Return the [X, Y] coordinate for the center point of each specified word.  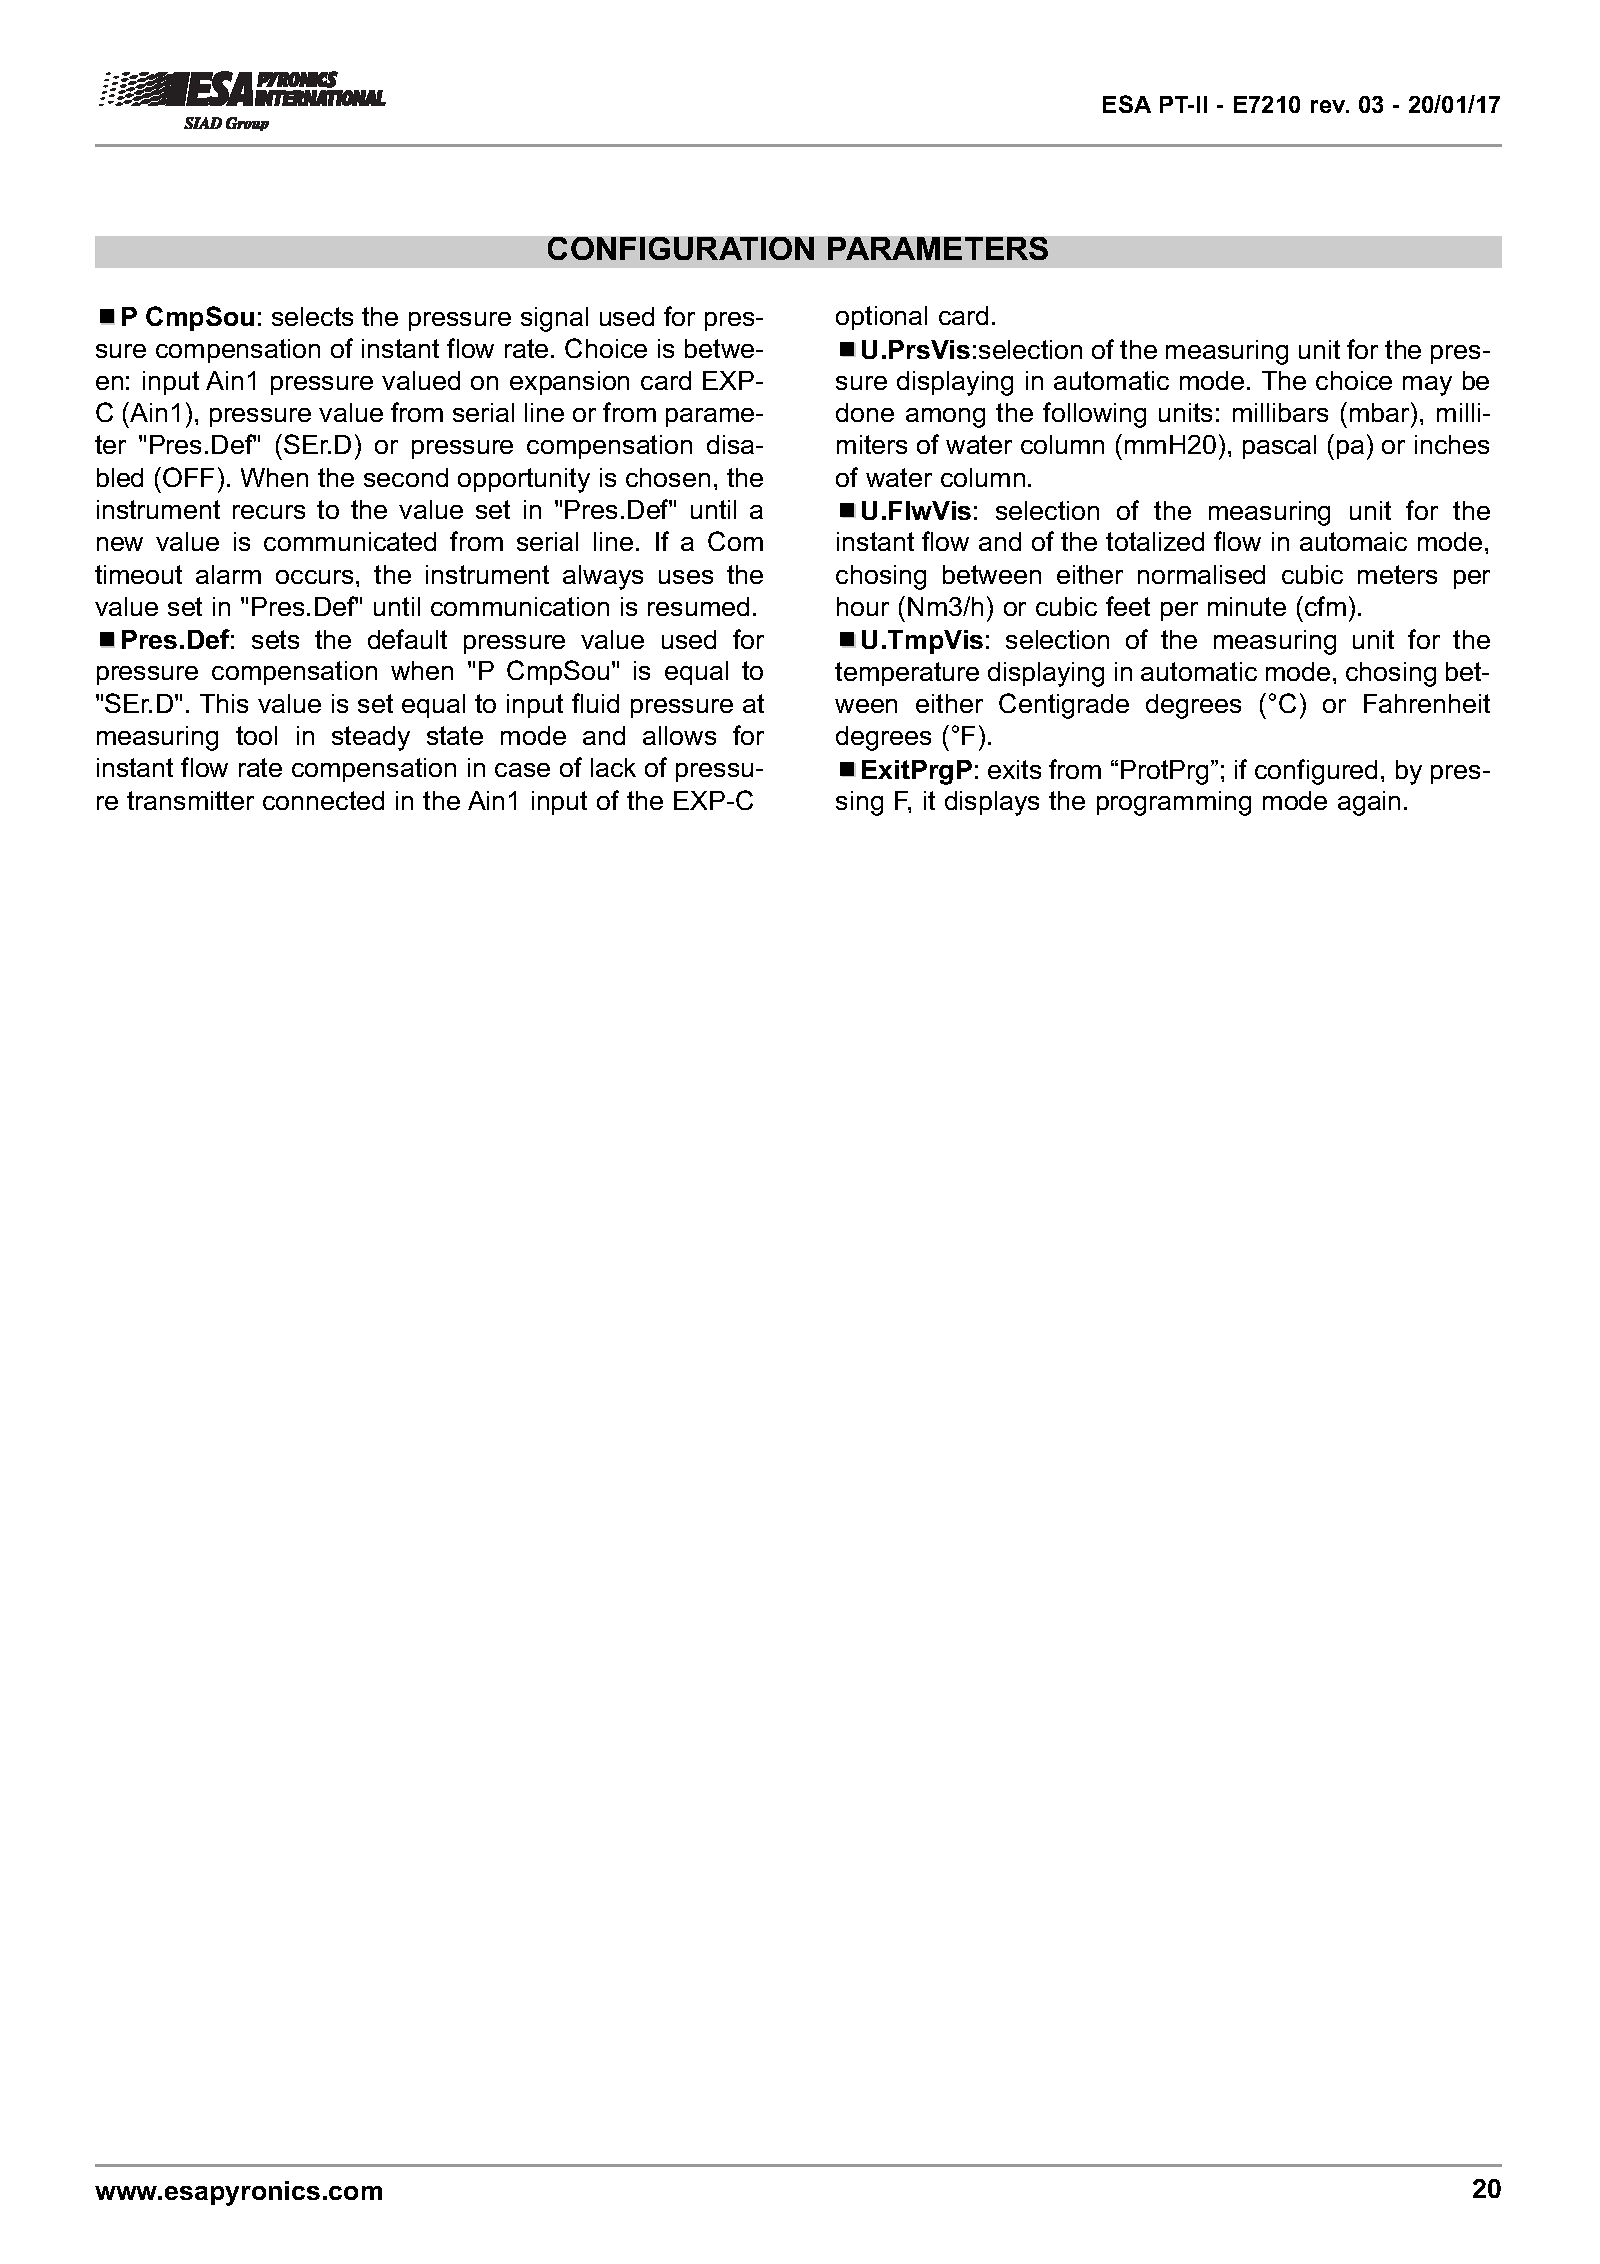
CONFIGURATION [681, 248]
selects [312, 316]
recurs [269, 512]
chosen [668, 477]
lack [613, 767]
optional [881, 318]
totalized [1155, 541]
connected [323, 800]
